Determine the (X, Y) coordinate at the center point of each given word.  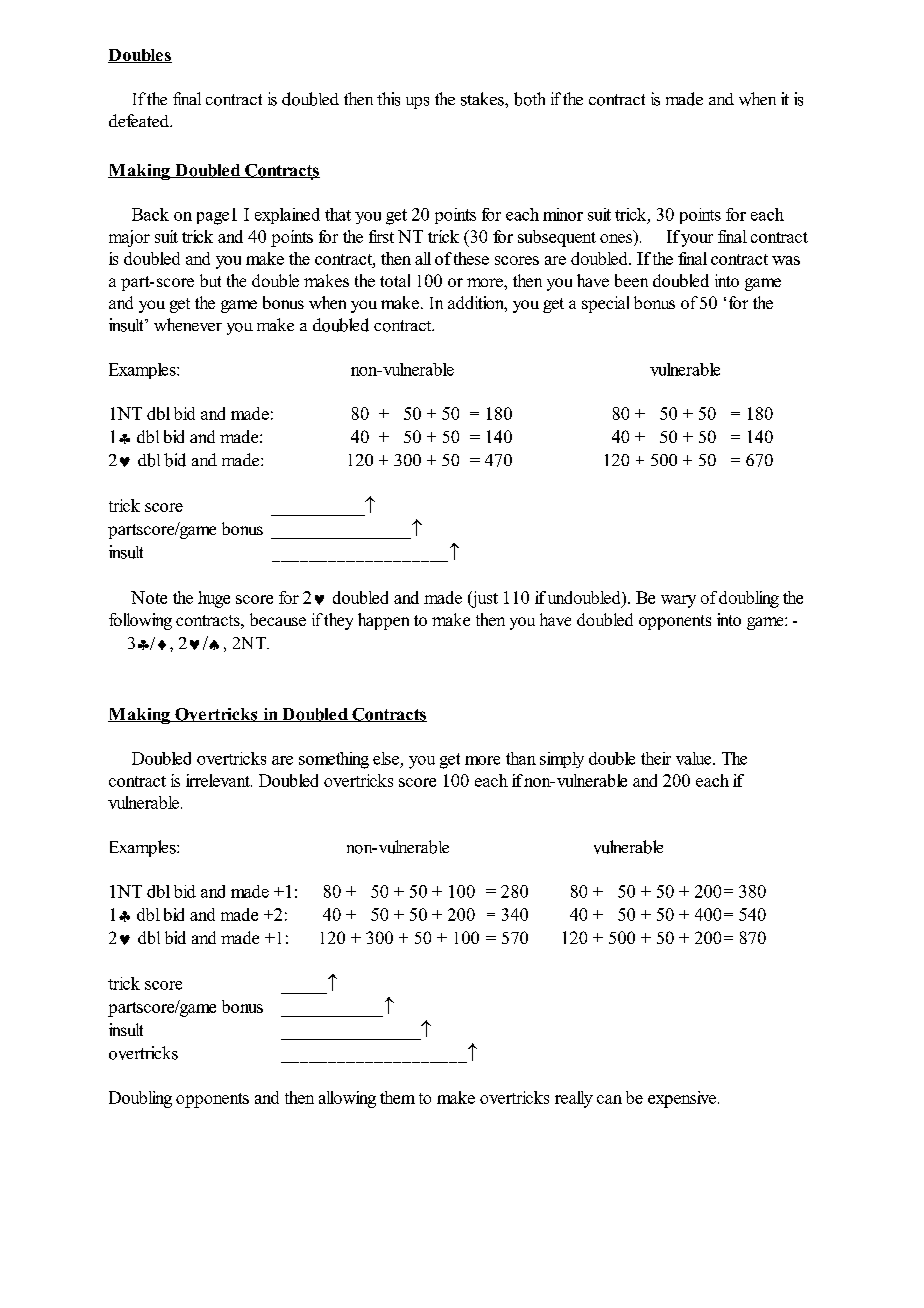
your (697, 240)
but (210, 280)
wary (678, 601)
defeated (140, 120)
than (521, 758)
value (695, 758)
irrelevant (219, 780)
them (397, 1097)
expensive (682, 1099)
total (395, 280)
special (605, 304)
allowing (347, 1099)
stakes (483, 99)
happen (383, 621)
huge (214, 599)
